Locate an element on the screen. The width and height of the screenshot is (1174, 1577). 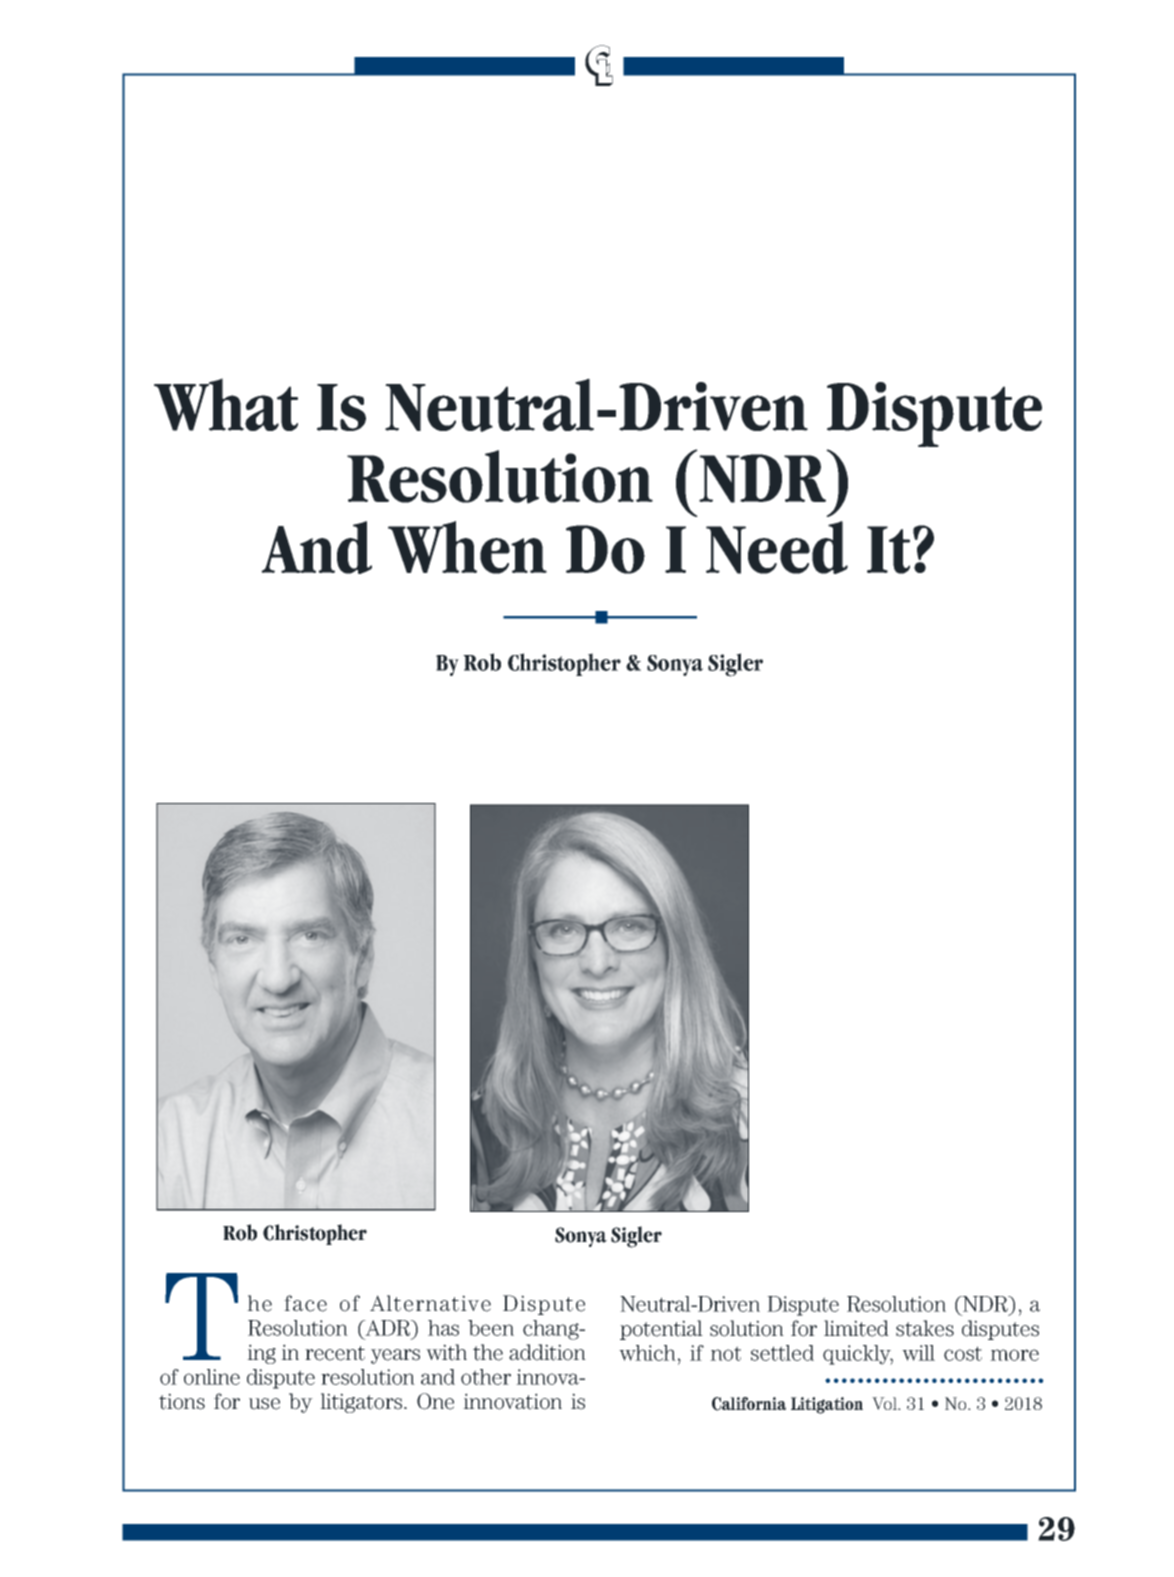
ADR is located at coordinates (388, 1328).
